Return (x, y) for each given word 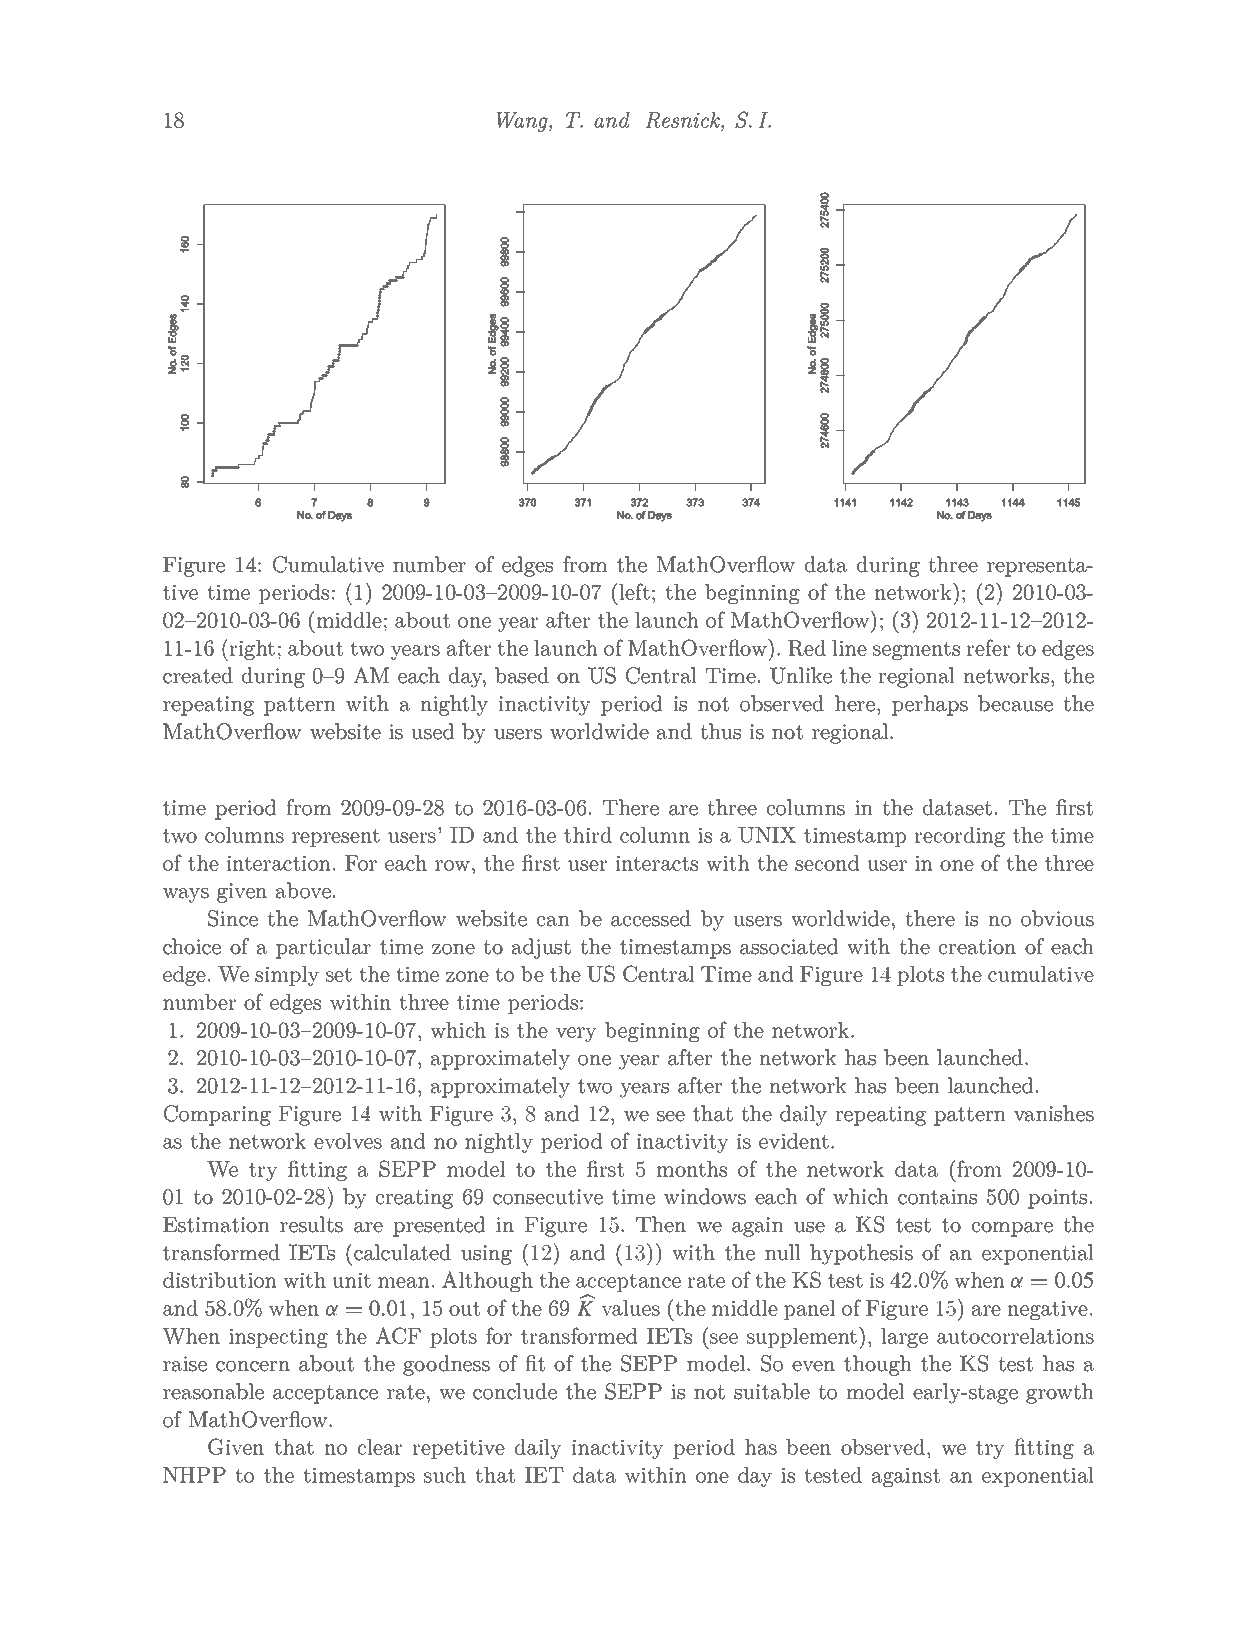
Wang (523, 122)
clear (380, 1447)
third (588, 835)
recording (959, 837)
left (634, 591)
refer (988, 647)
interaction (278, 863)
